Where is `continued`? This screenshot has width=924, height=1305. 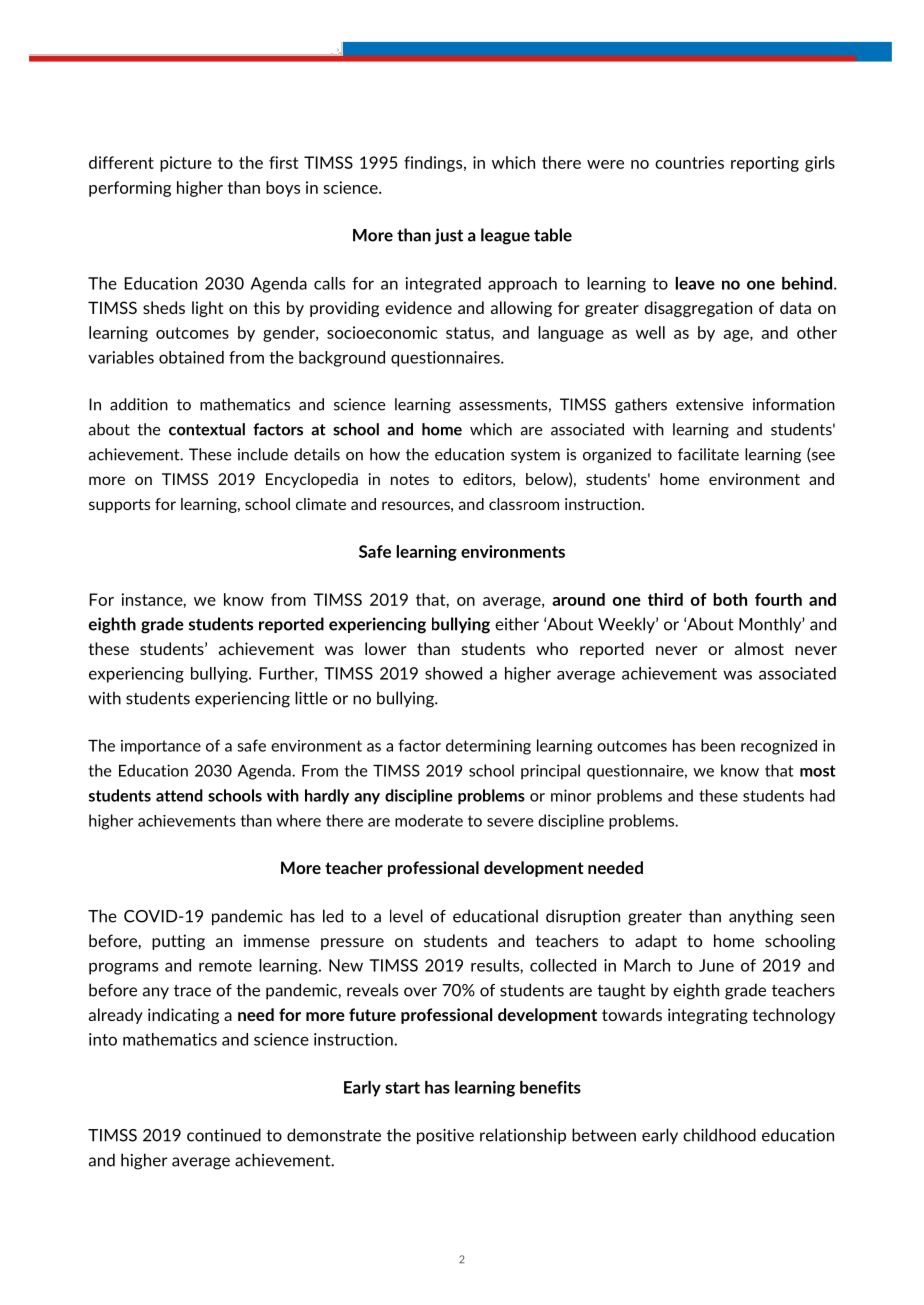
continued is located at coordinates (224, 1135).
